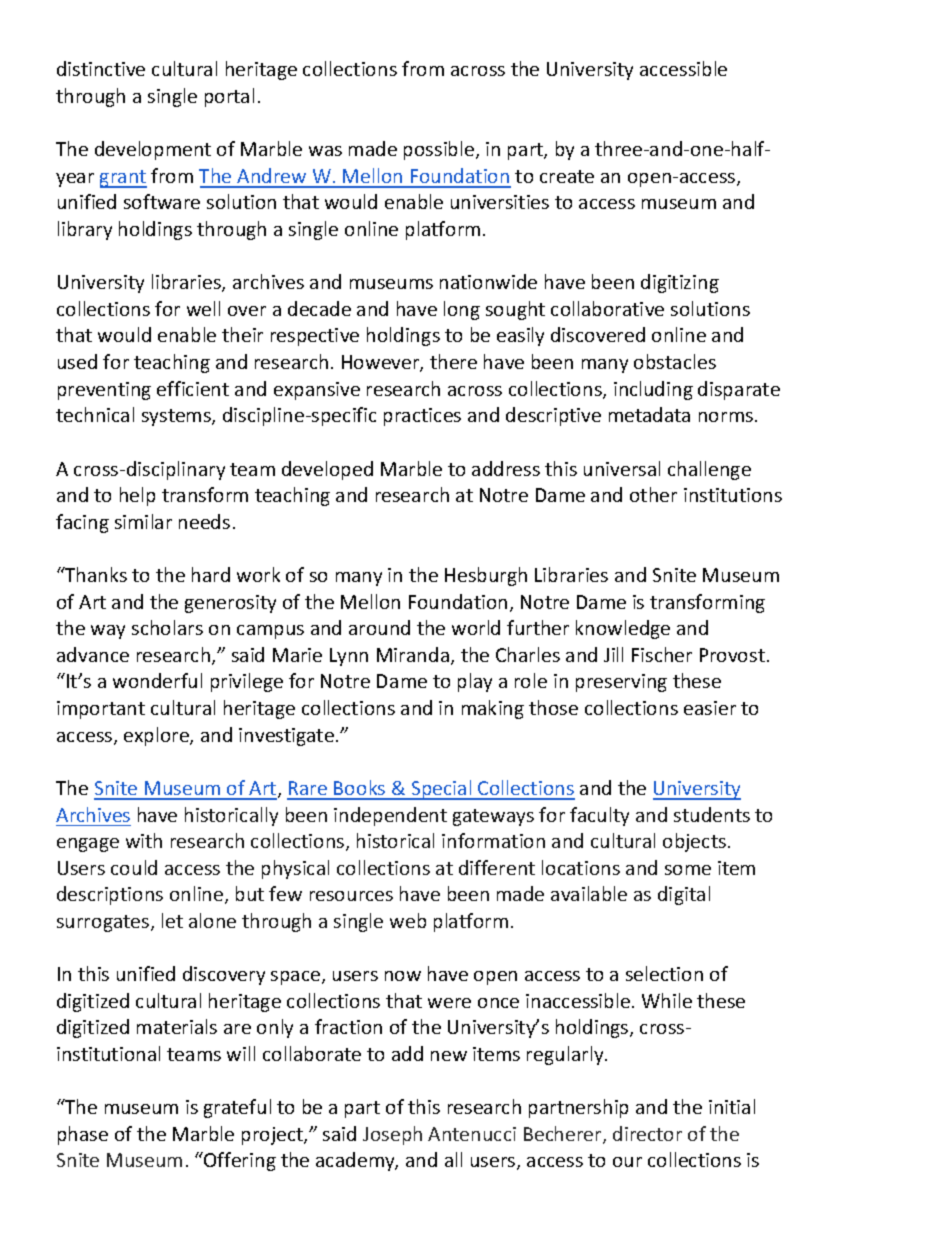  Describe the element at coordinates (422, 417) in the screenshot. I see `practices` at that location.
